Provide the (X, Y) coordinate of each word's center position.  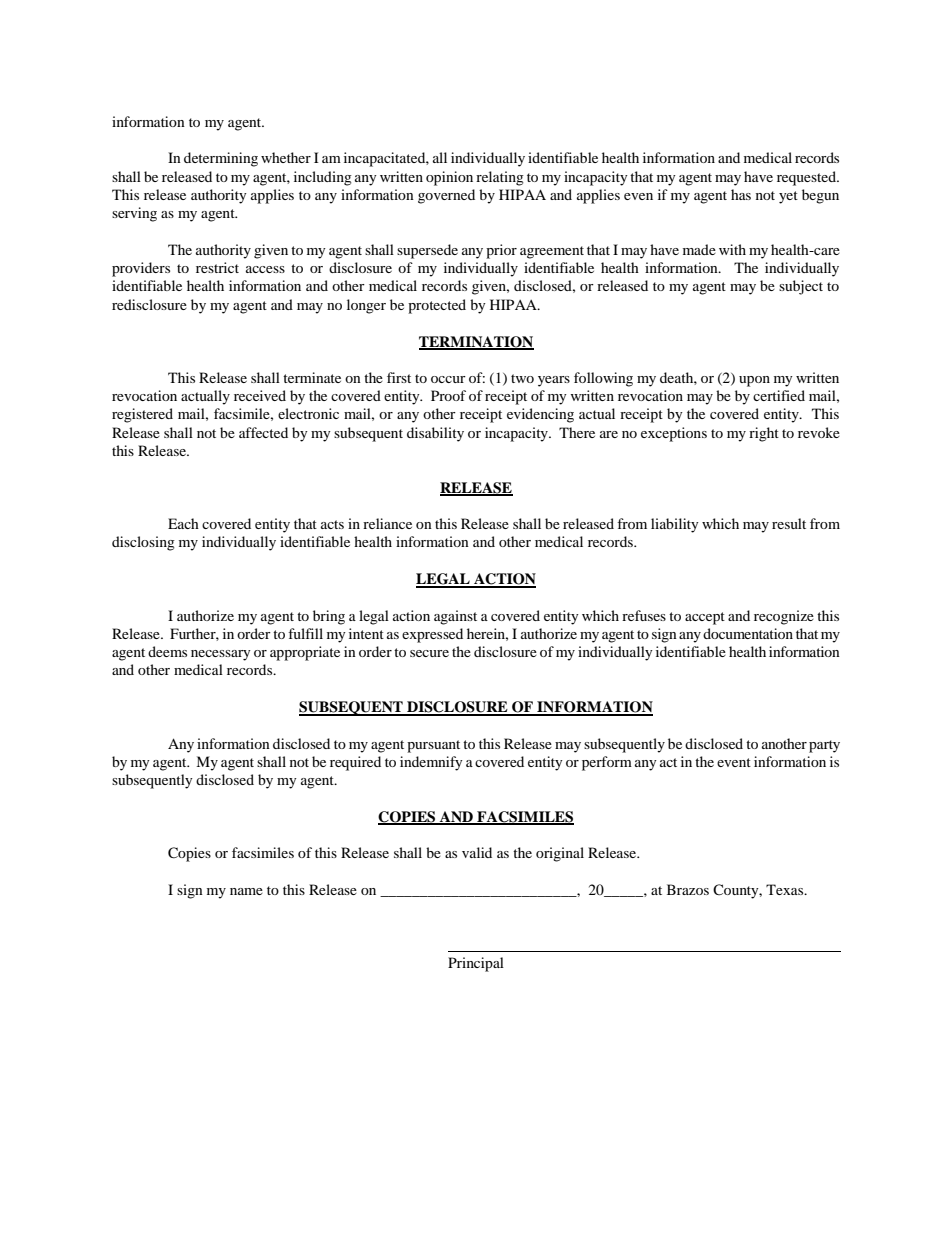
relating (500, 178)
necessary (221, 655)
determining (221, 159)
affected (263, 432)
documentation (748, 633)
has (741, 194)
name (246, 891)
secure (429, 653)
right (764, 434)
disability (435, 434)
